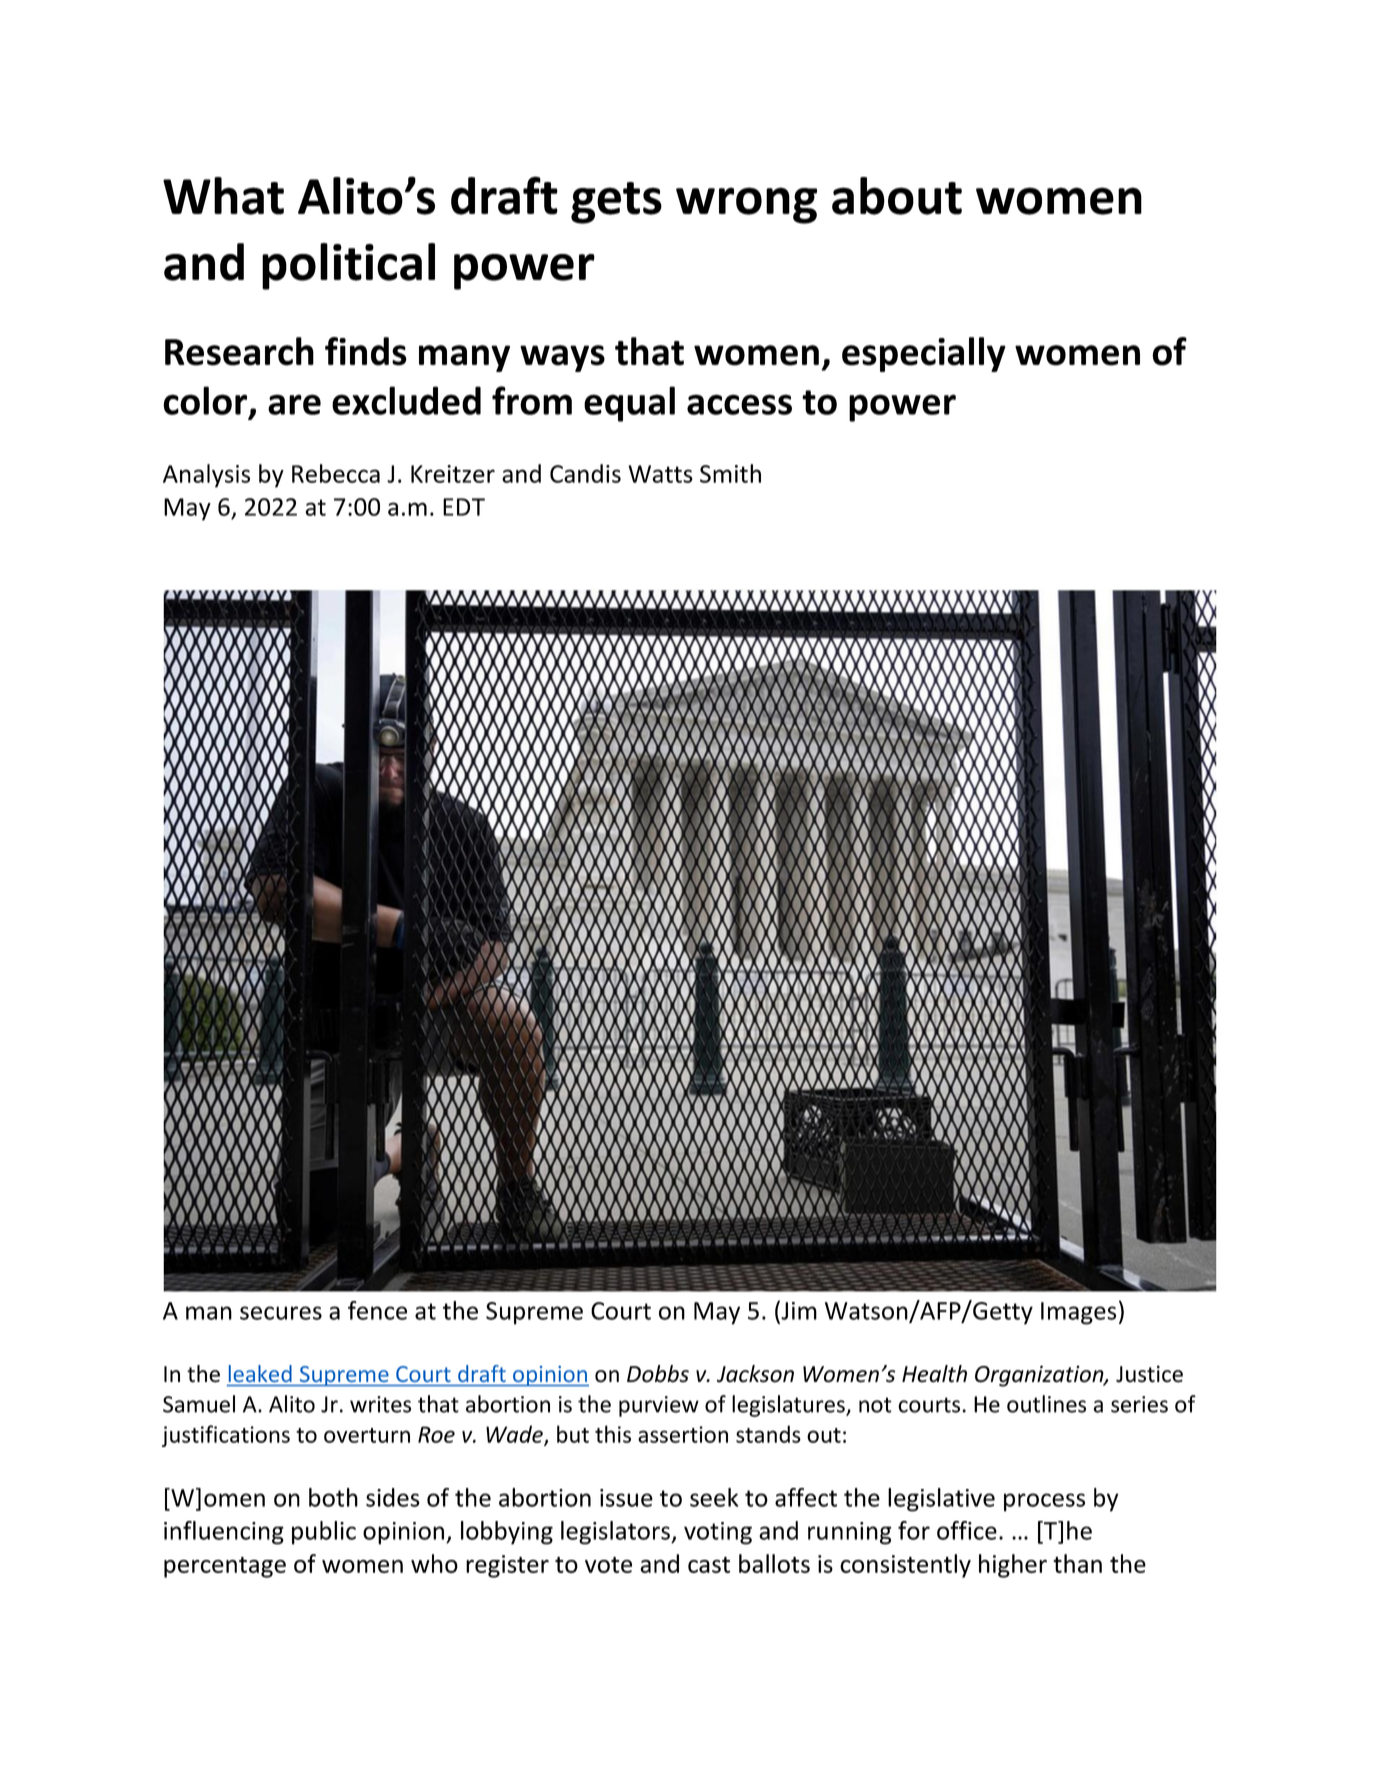 This screenshot has height=1786, width=1380. What do you see at coordinates (464, 507) in the screenshot?
I see `EDT` at bounding box center [464, 507].
